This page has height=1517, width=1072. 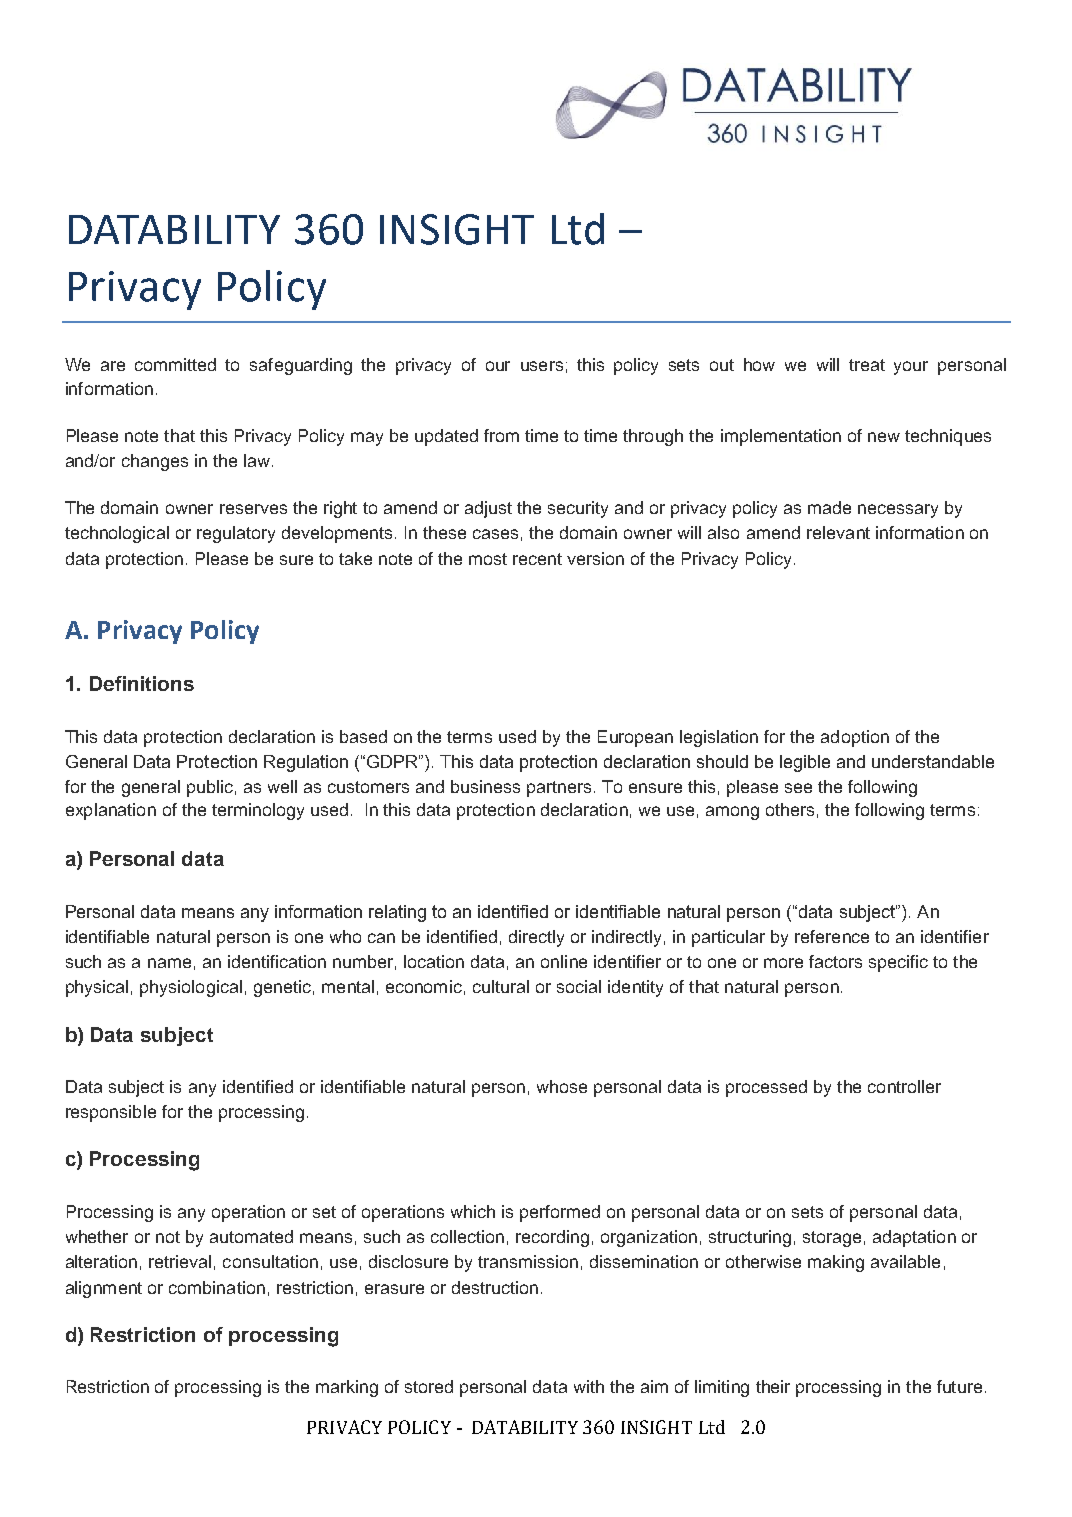 What do you see at coordinates (855, 738) in the page?
I see `adoption` at bounding box center [855, 738].
